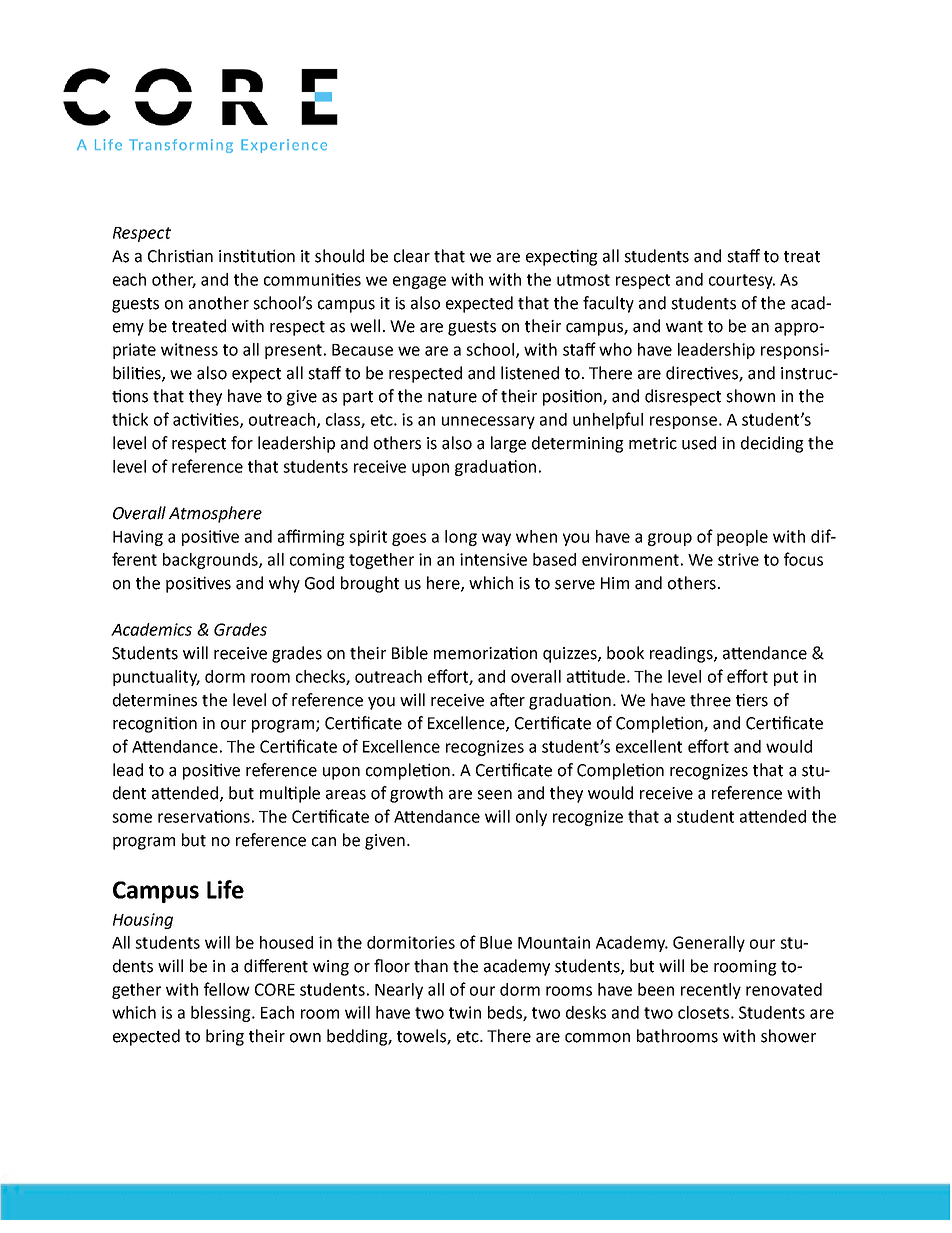 The image size is (952, 1233). I want to click on only, so click(531, 818).
